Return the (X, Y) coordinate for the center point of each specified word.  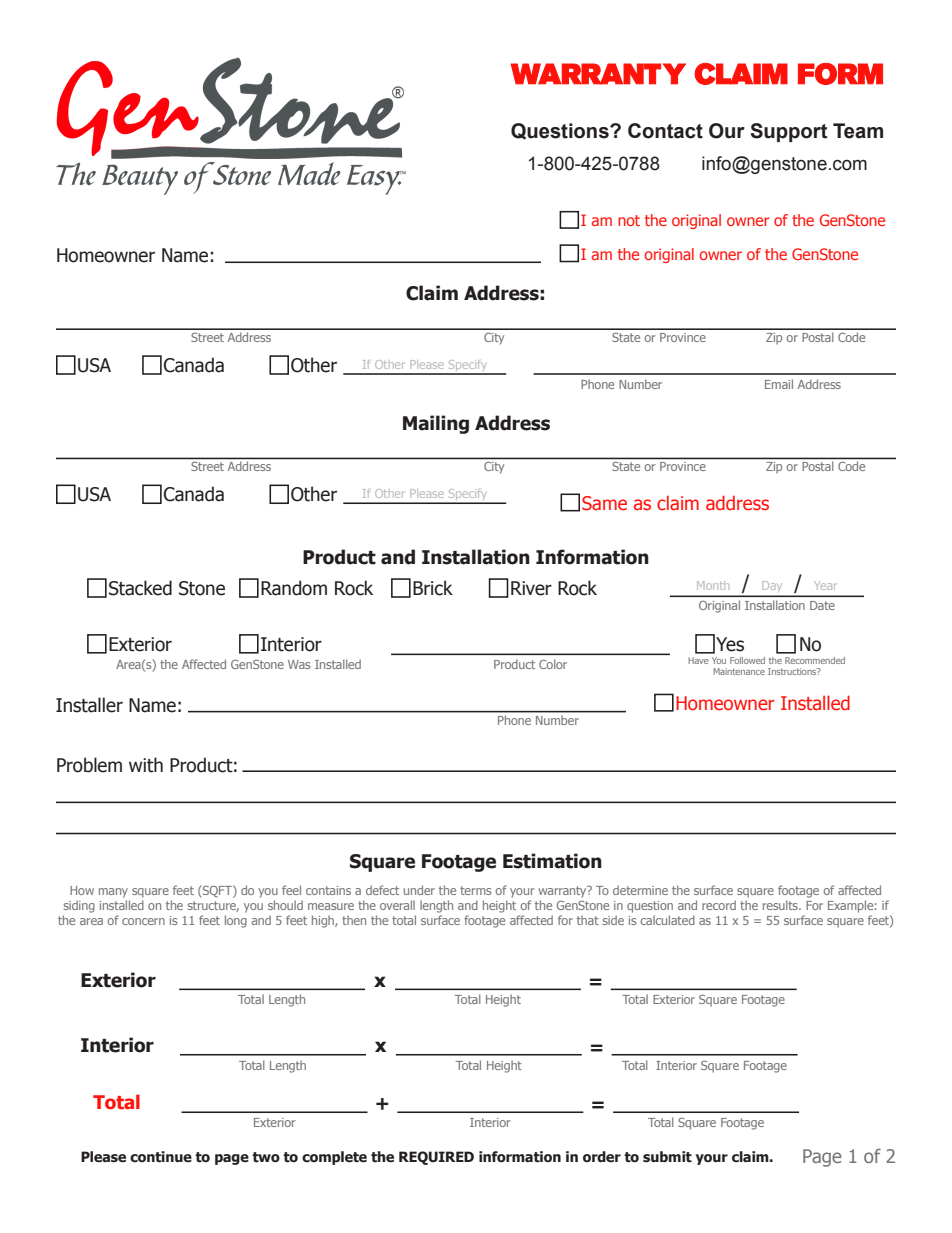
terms (475, 890)
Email (779, 384)
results (781, 905)
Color (553, 664)
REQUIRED (436, 1158)
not (629, 220)
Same (604, 503)
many (113, 893)
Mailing (436, 424)
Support (788, 132)
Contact (665, 131)
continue (161, 1157)
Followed (747, 660)
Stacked (140, 588)
